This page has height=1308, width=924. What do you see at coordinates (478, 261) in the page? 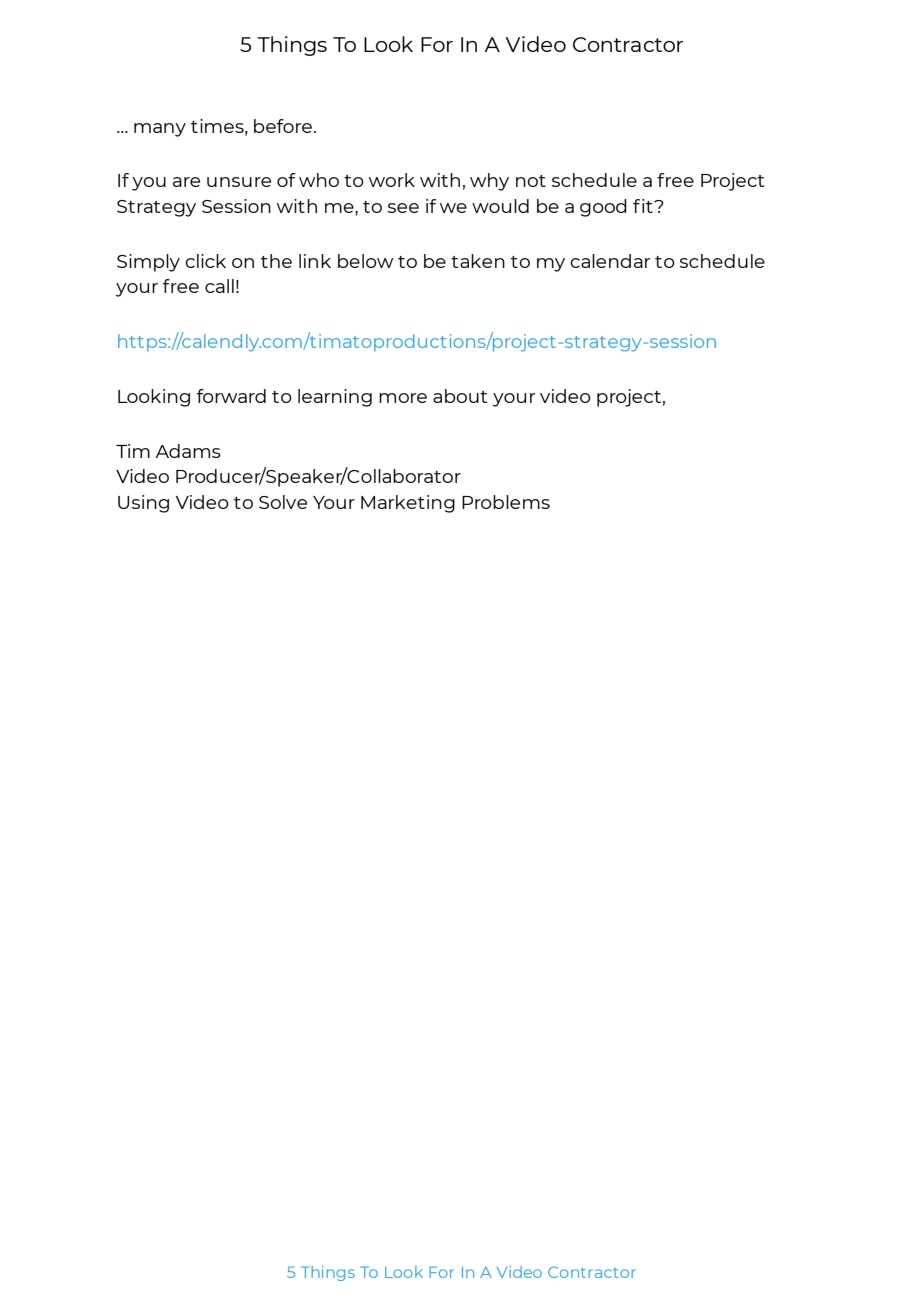
I see `taken` at bounding box center [478, 261].
